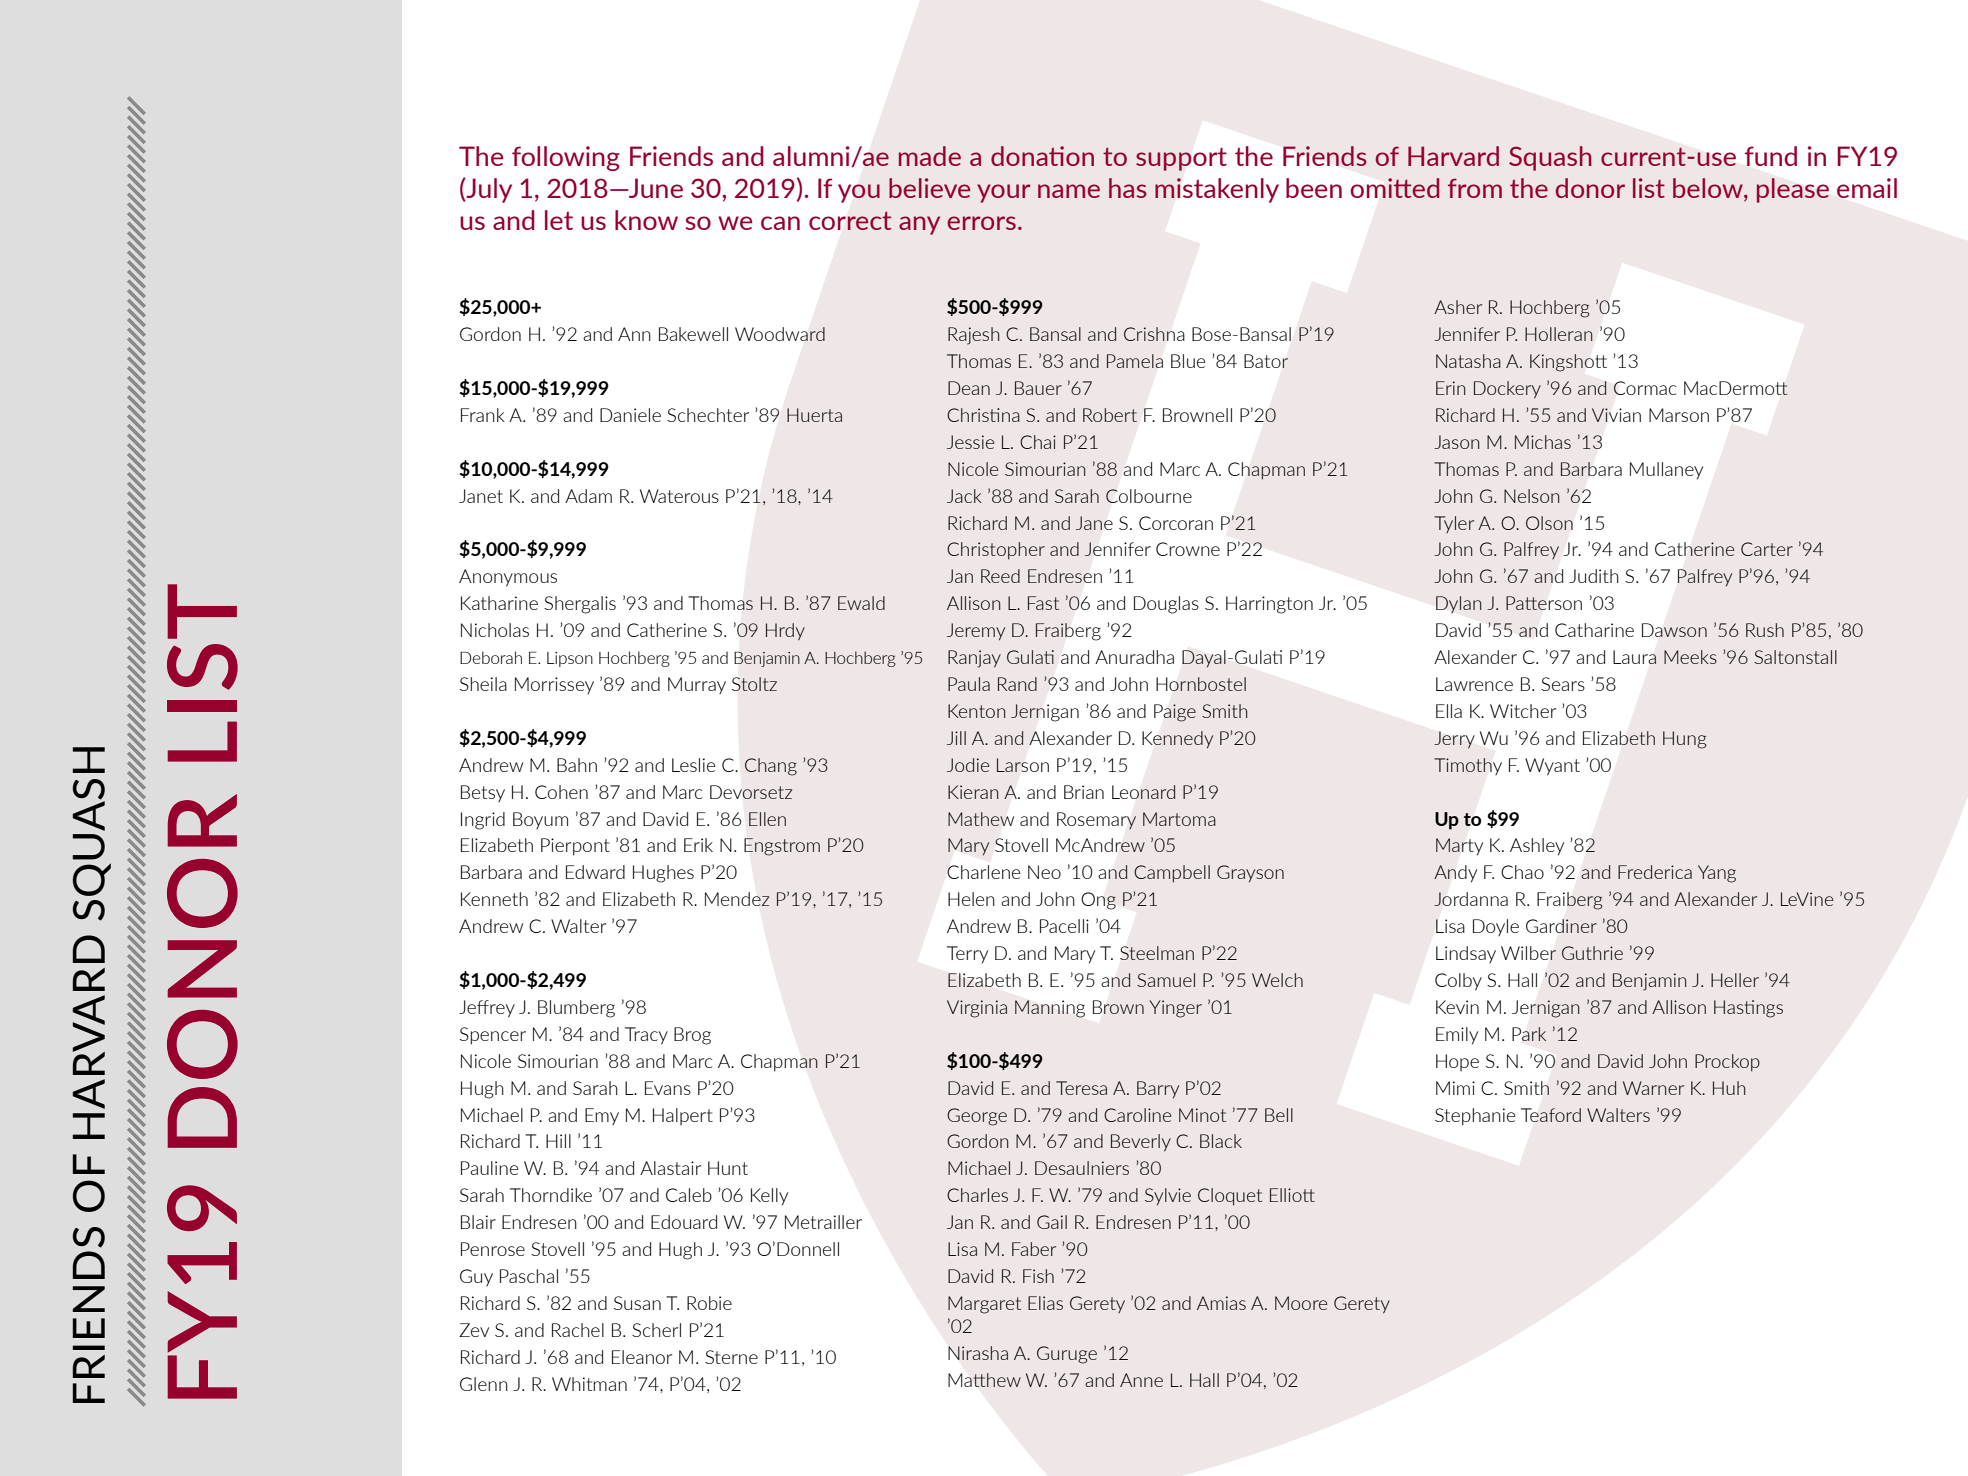 Image resolution: width=1968 pixels, height=1476 pixels. What do you see at coordinates (646, 220) in the page?
I see `know` at bounding box center [646, 220].
